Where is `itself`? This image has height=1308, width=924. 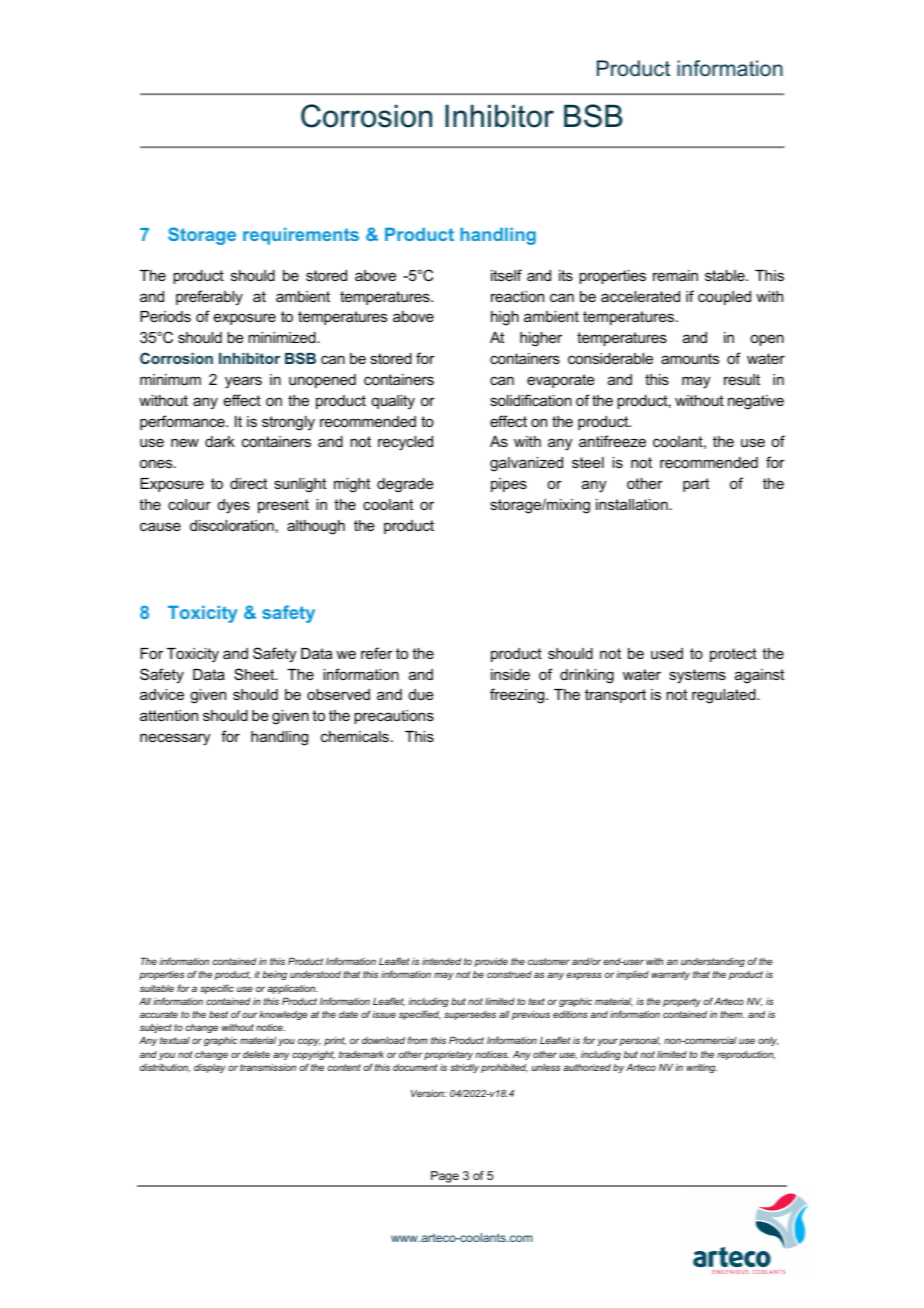
itself is located at coordinates (506, 275).
